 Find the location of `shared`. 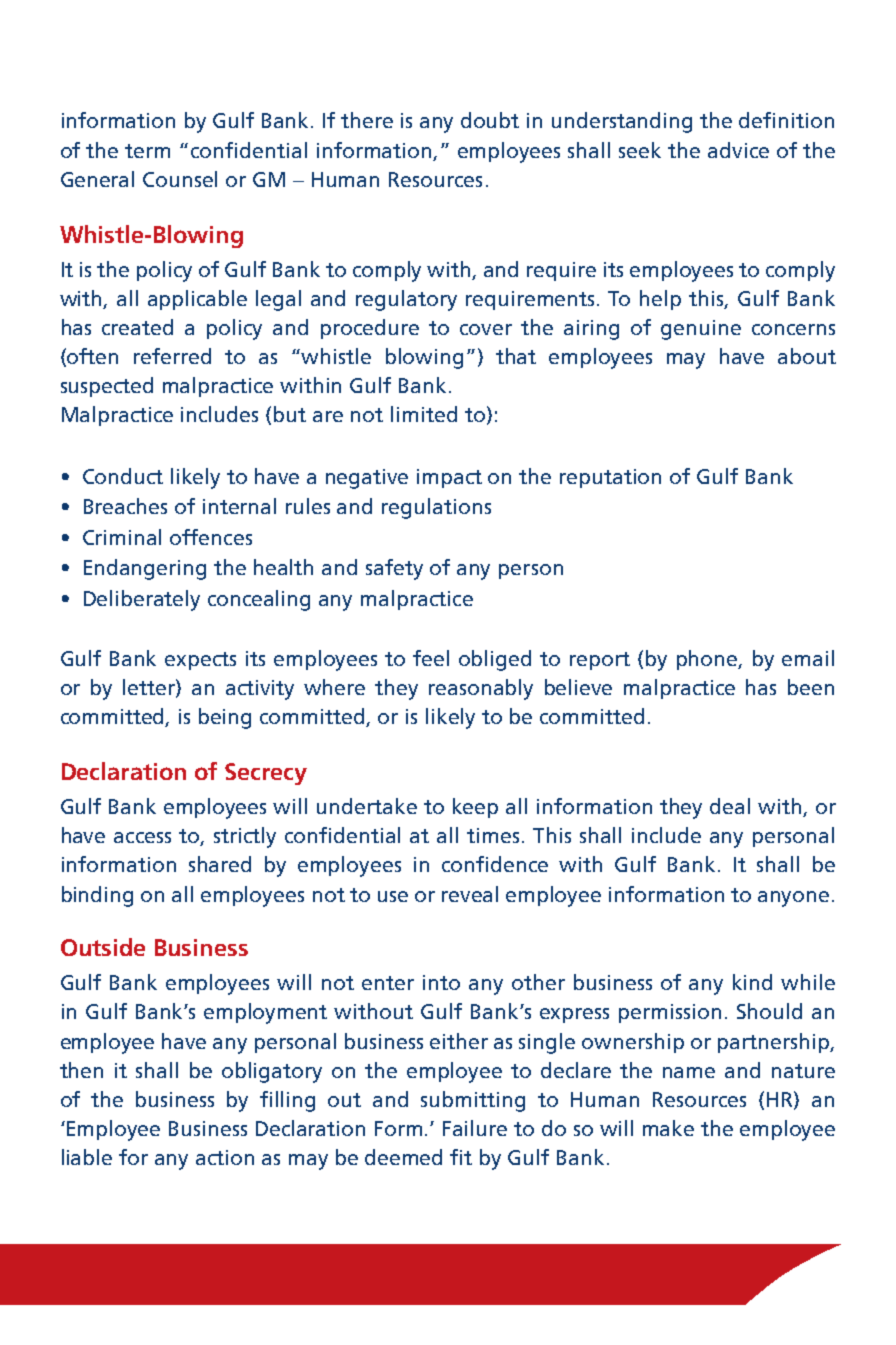

shared is located at coordinates (220, 864).
